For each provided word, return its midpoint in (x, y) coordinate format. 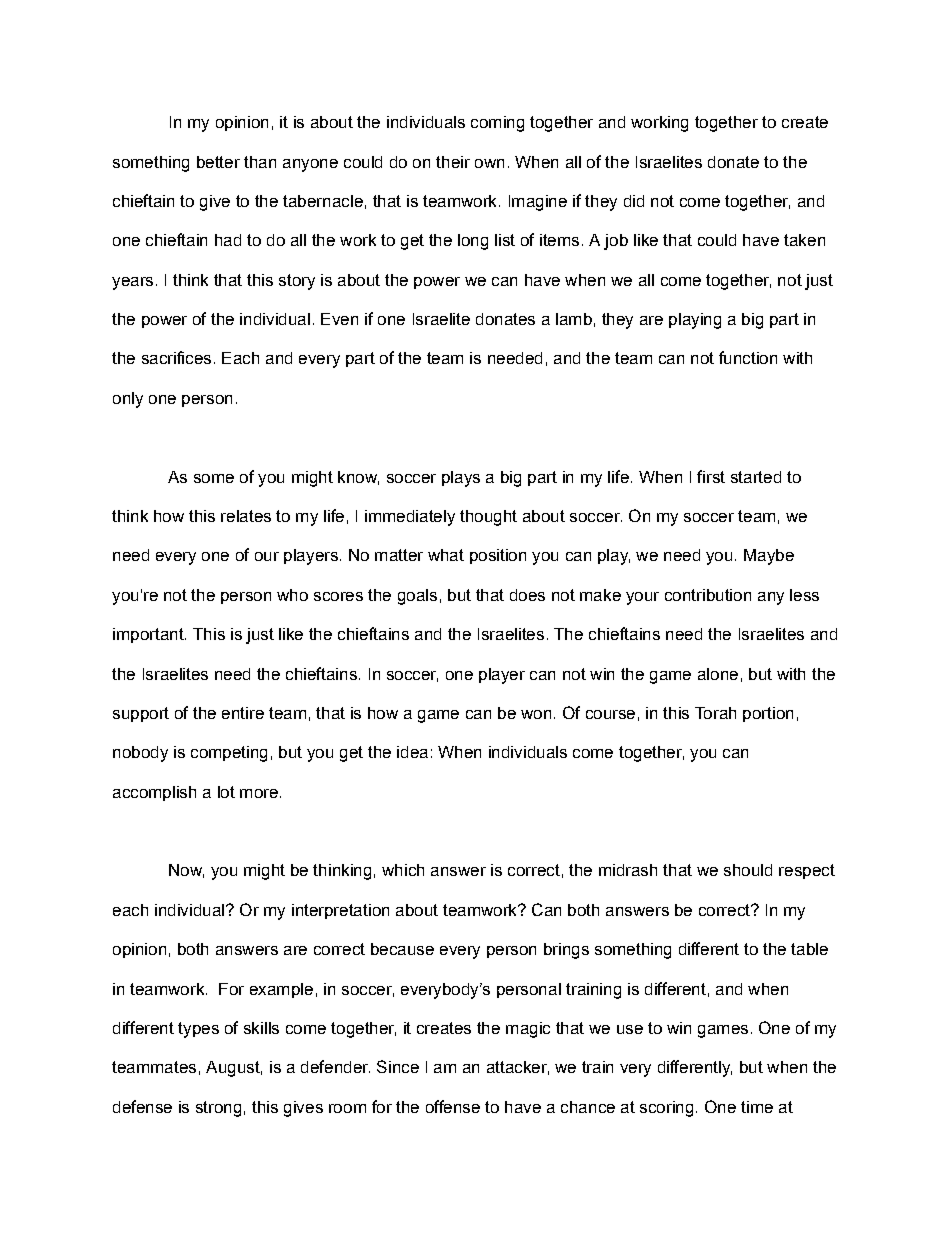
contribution (708, 595)
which (403, 870)
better (218, 162)
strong (218, 1109)
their (453, 162)
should (748, 870)
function (748, 357)
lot (226, 792)
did (634, 201)
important (149, 635)
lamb (574, 319)
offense (453, 1106)
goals (417, 597)
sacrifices (176, 357)
